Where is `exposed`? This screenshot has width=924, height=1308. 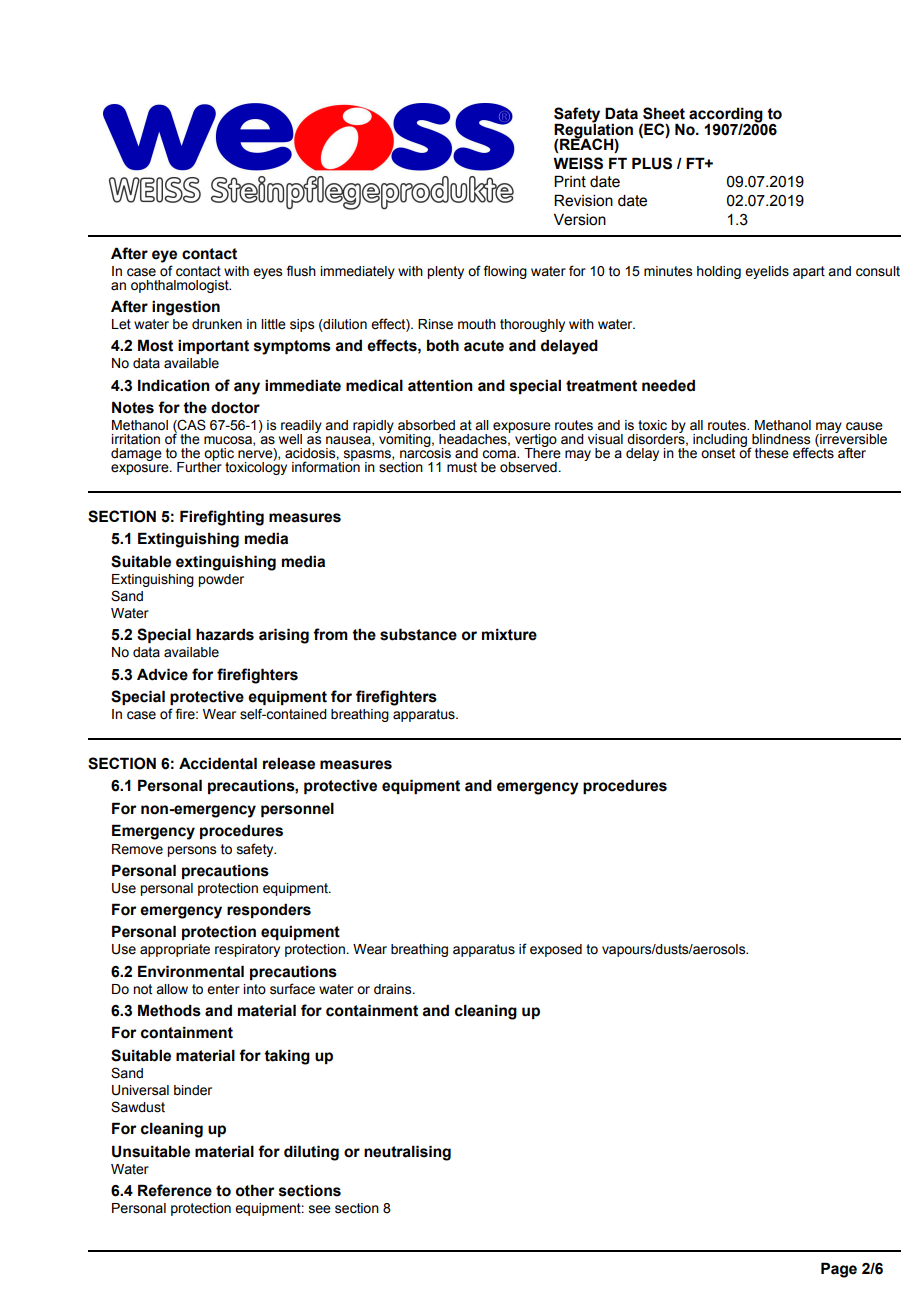 exposed is located at coordinates (556, 950).
